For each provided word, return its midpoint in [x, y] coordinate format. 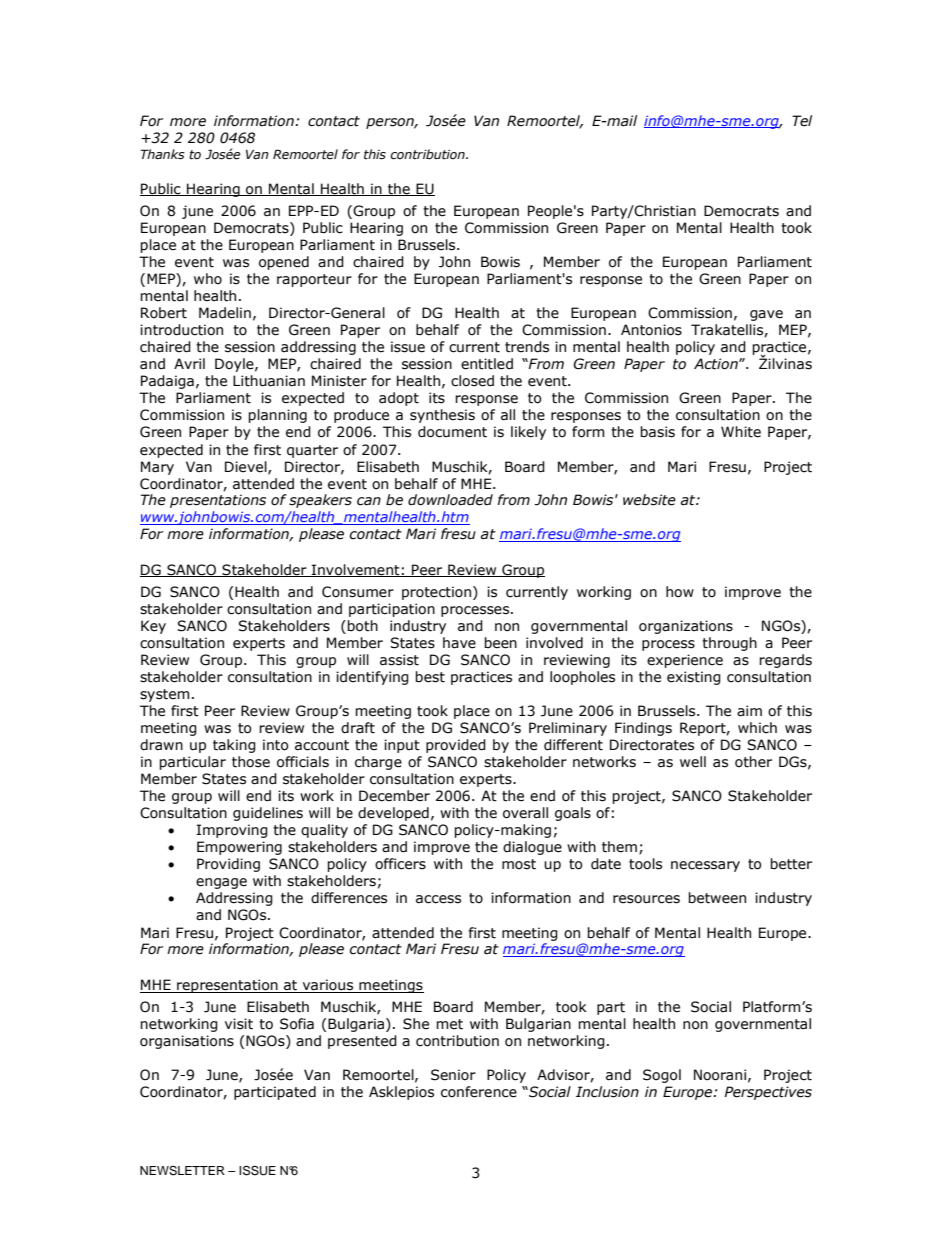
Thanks [162, 154]
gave [766, 315]
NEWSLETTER [182, 1171]
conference [479, 1092]
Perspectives [768, 1093]
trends [527, 347]
